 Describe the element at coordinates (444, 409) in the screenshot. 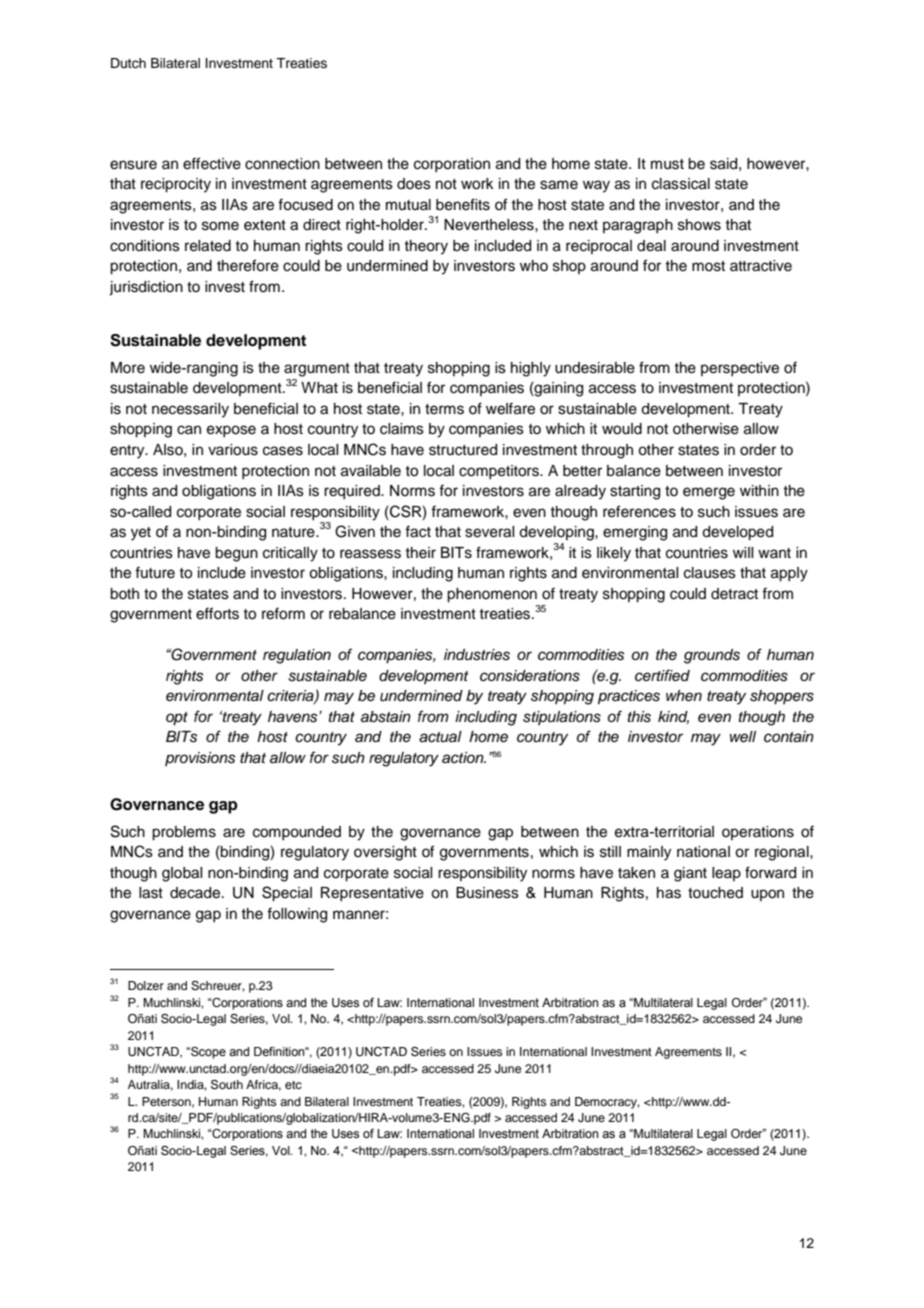

I see `terms` at that location.
